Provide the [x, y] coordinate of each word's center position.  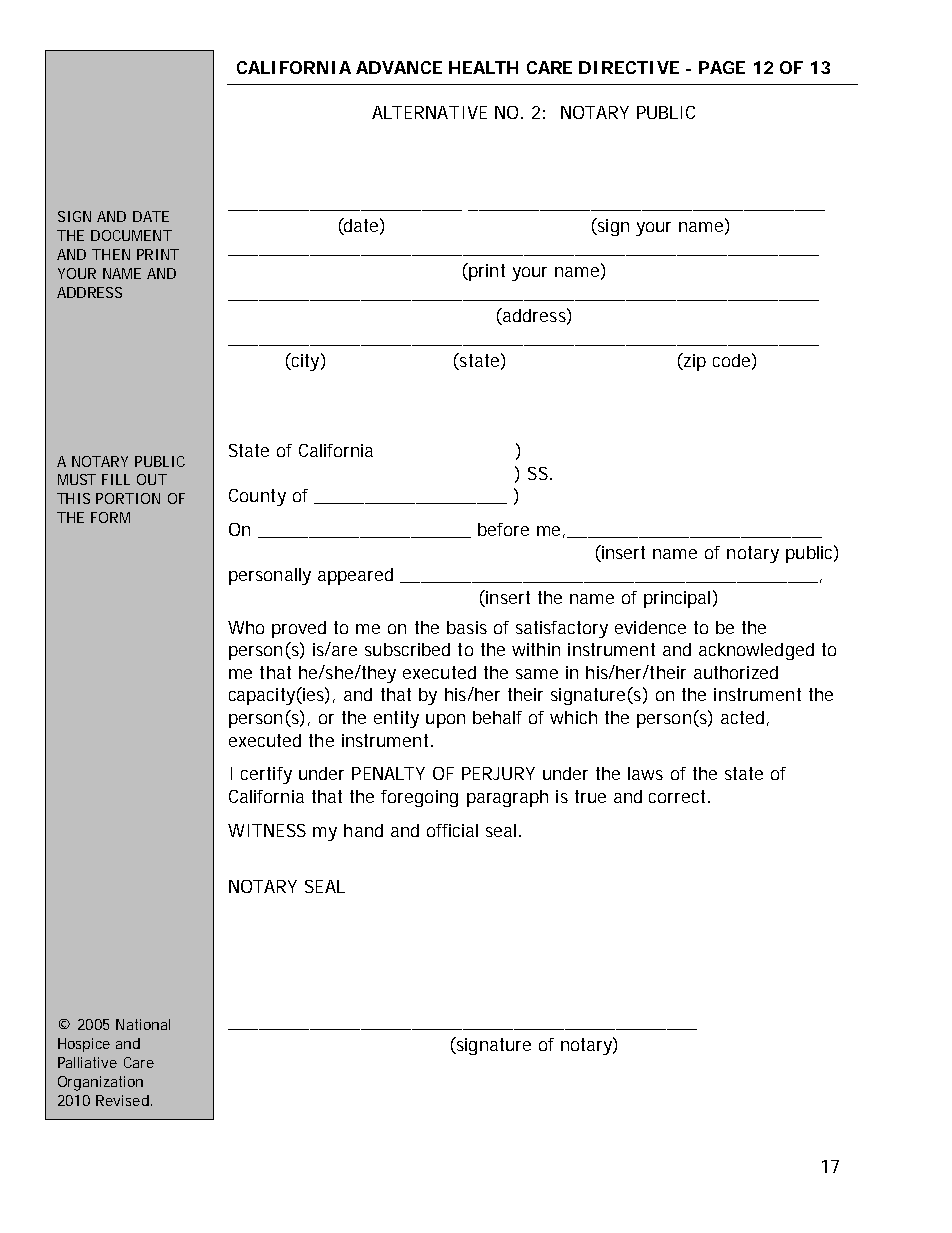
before [503, 529]
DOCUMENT [131, 235]
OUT [152, 479]
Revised [122, 1100]
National [143, 1024]
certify [266, 775]
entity [396, 719]
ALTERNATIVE [429, 112]
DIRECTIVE [629, 67]
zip [694, 362]
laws [645, 773]
